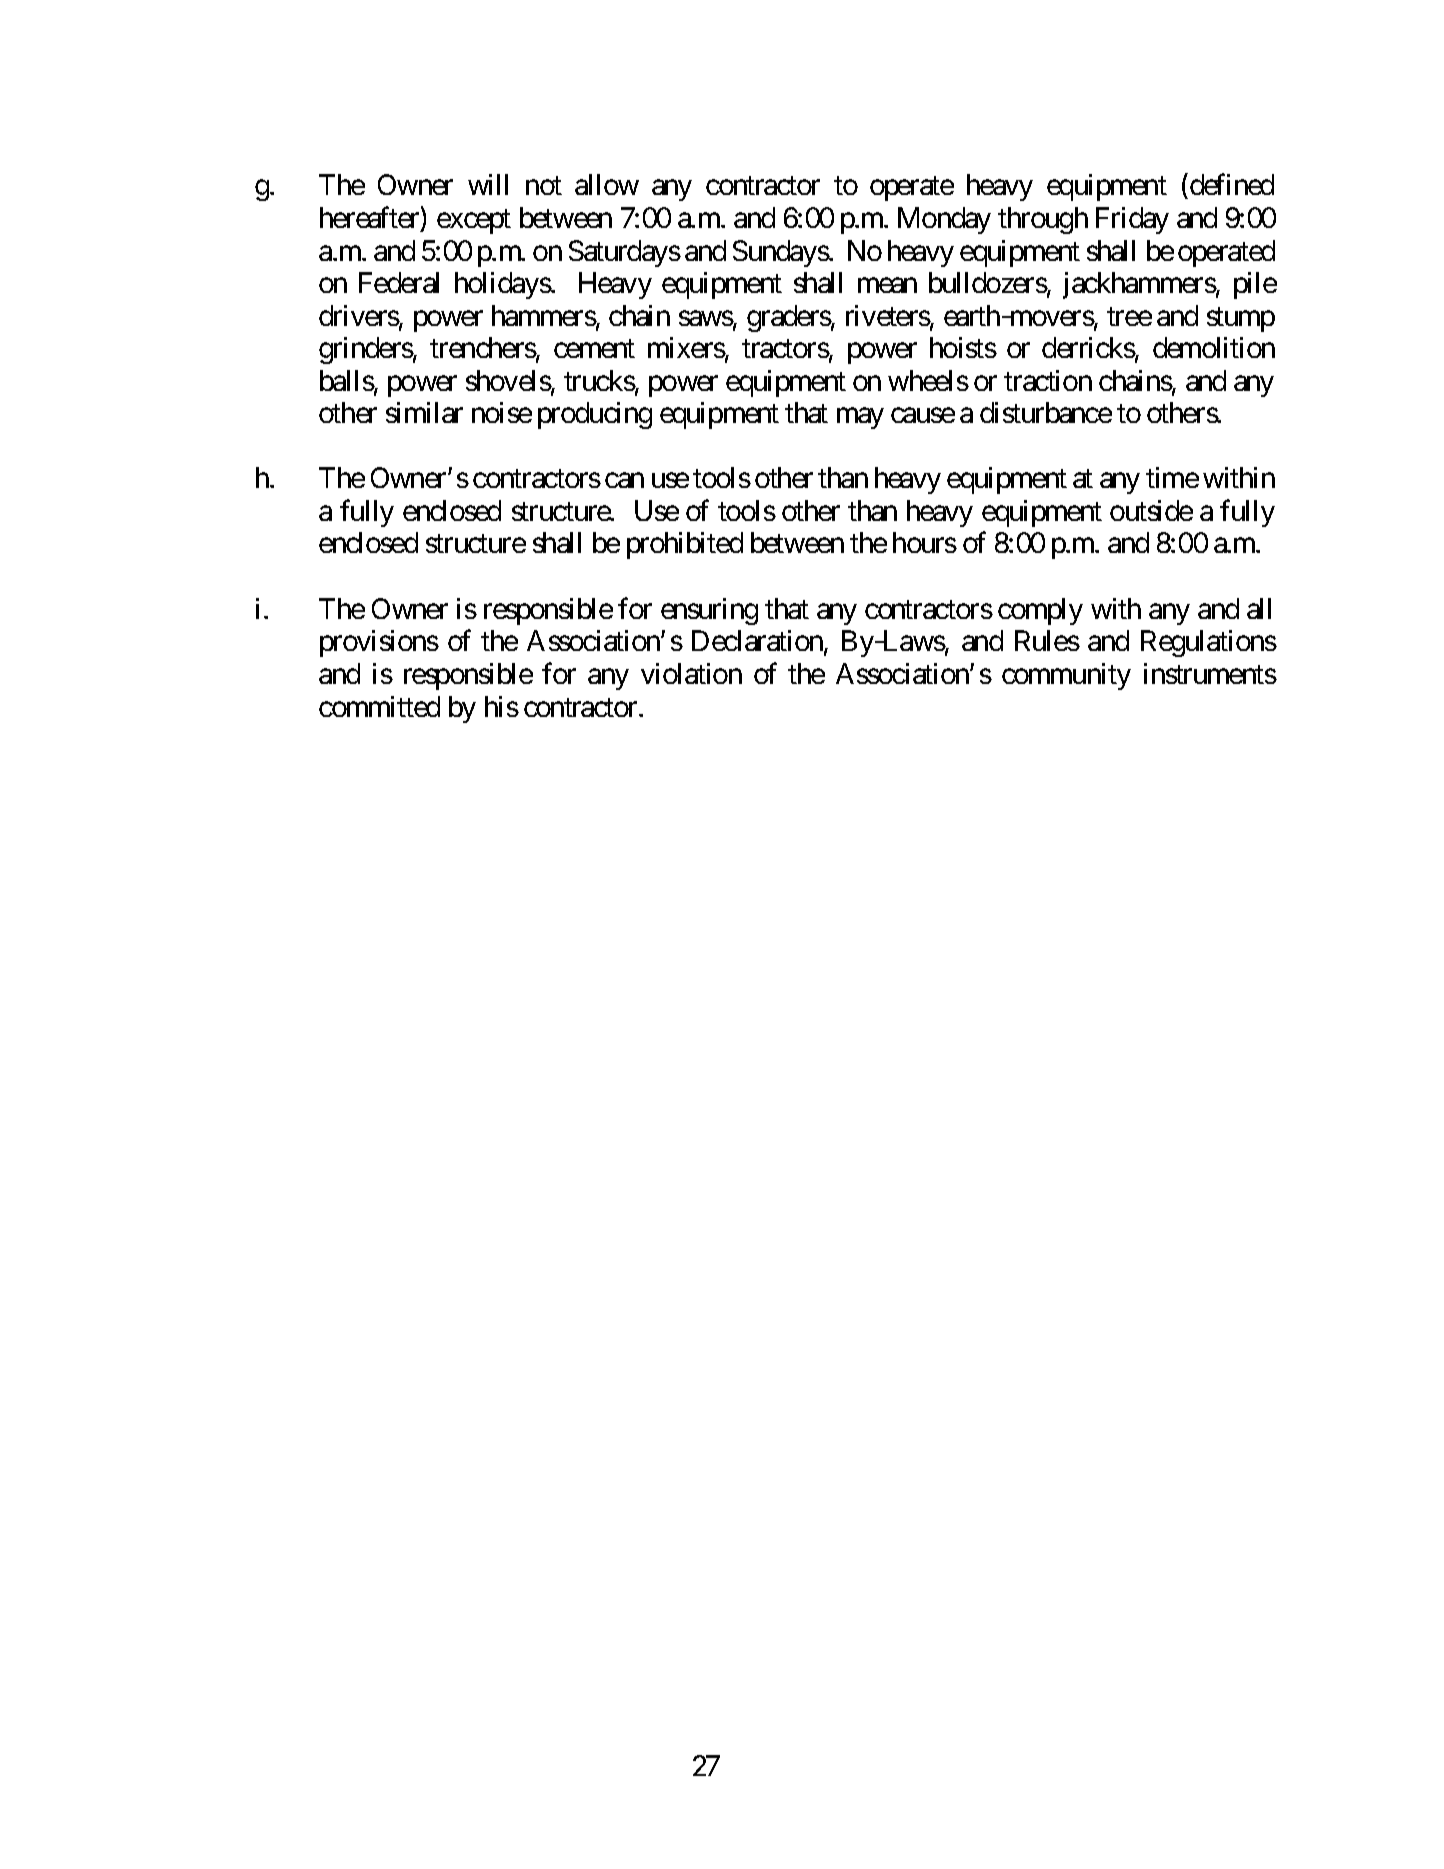  Describe the element at coordinates (1040, 611) in the image. I see `comply` at that location.
